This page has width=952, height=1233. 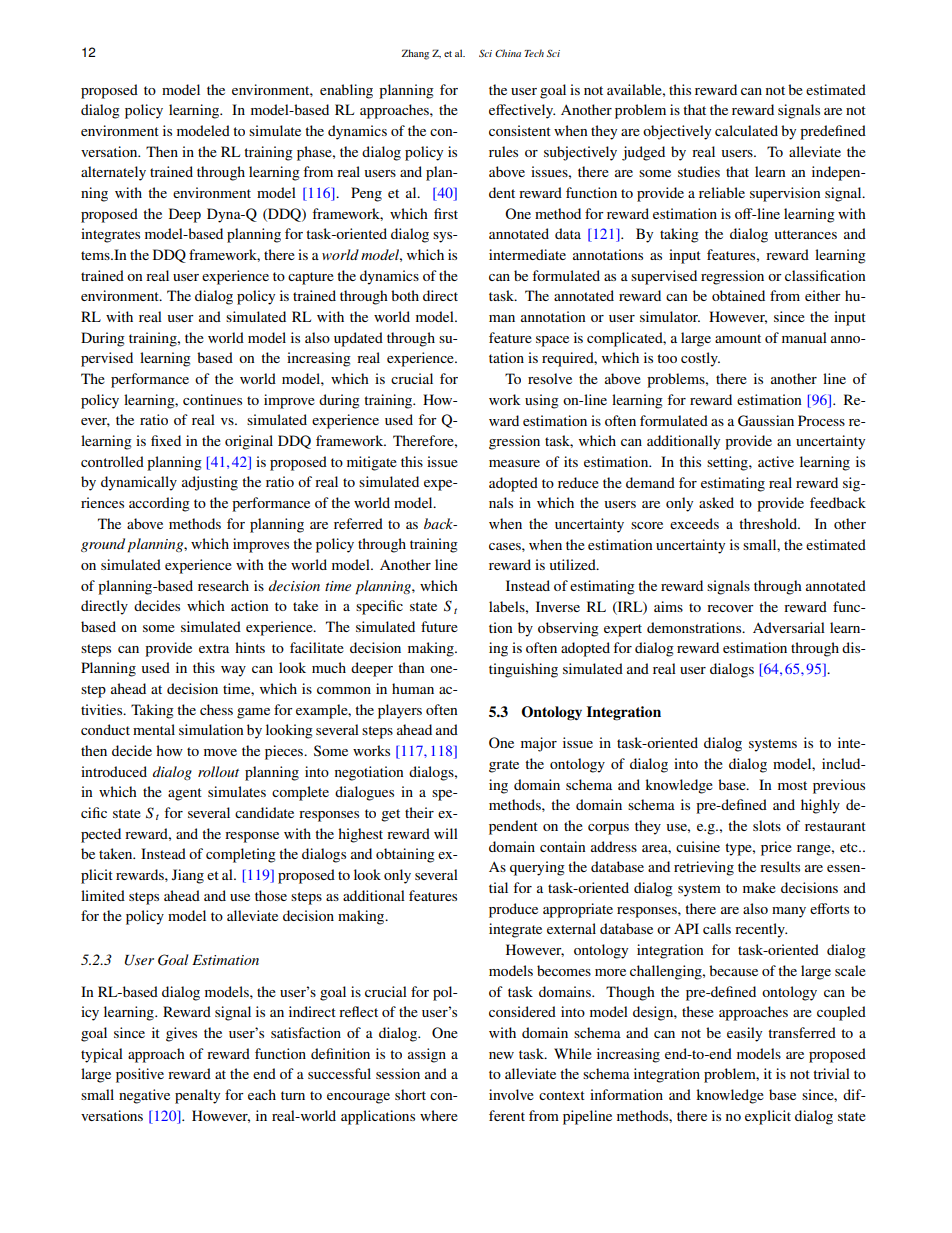 What do you see at coordinates (113, 173) in the page?
I see `alternately` at bounding box center [113, 173].
